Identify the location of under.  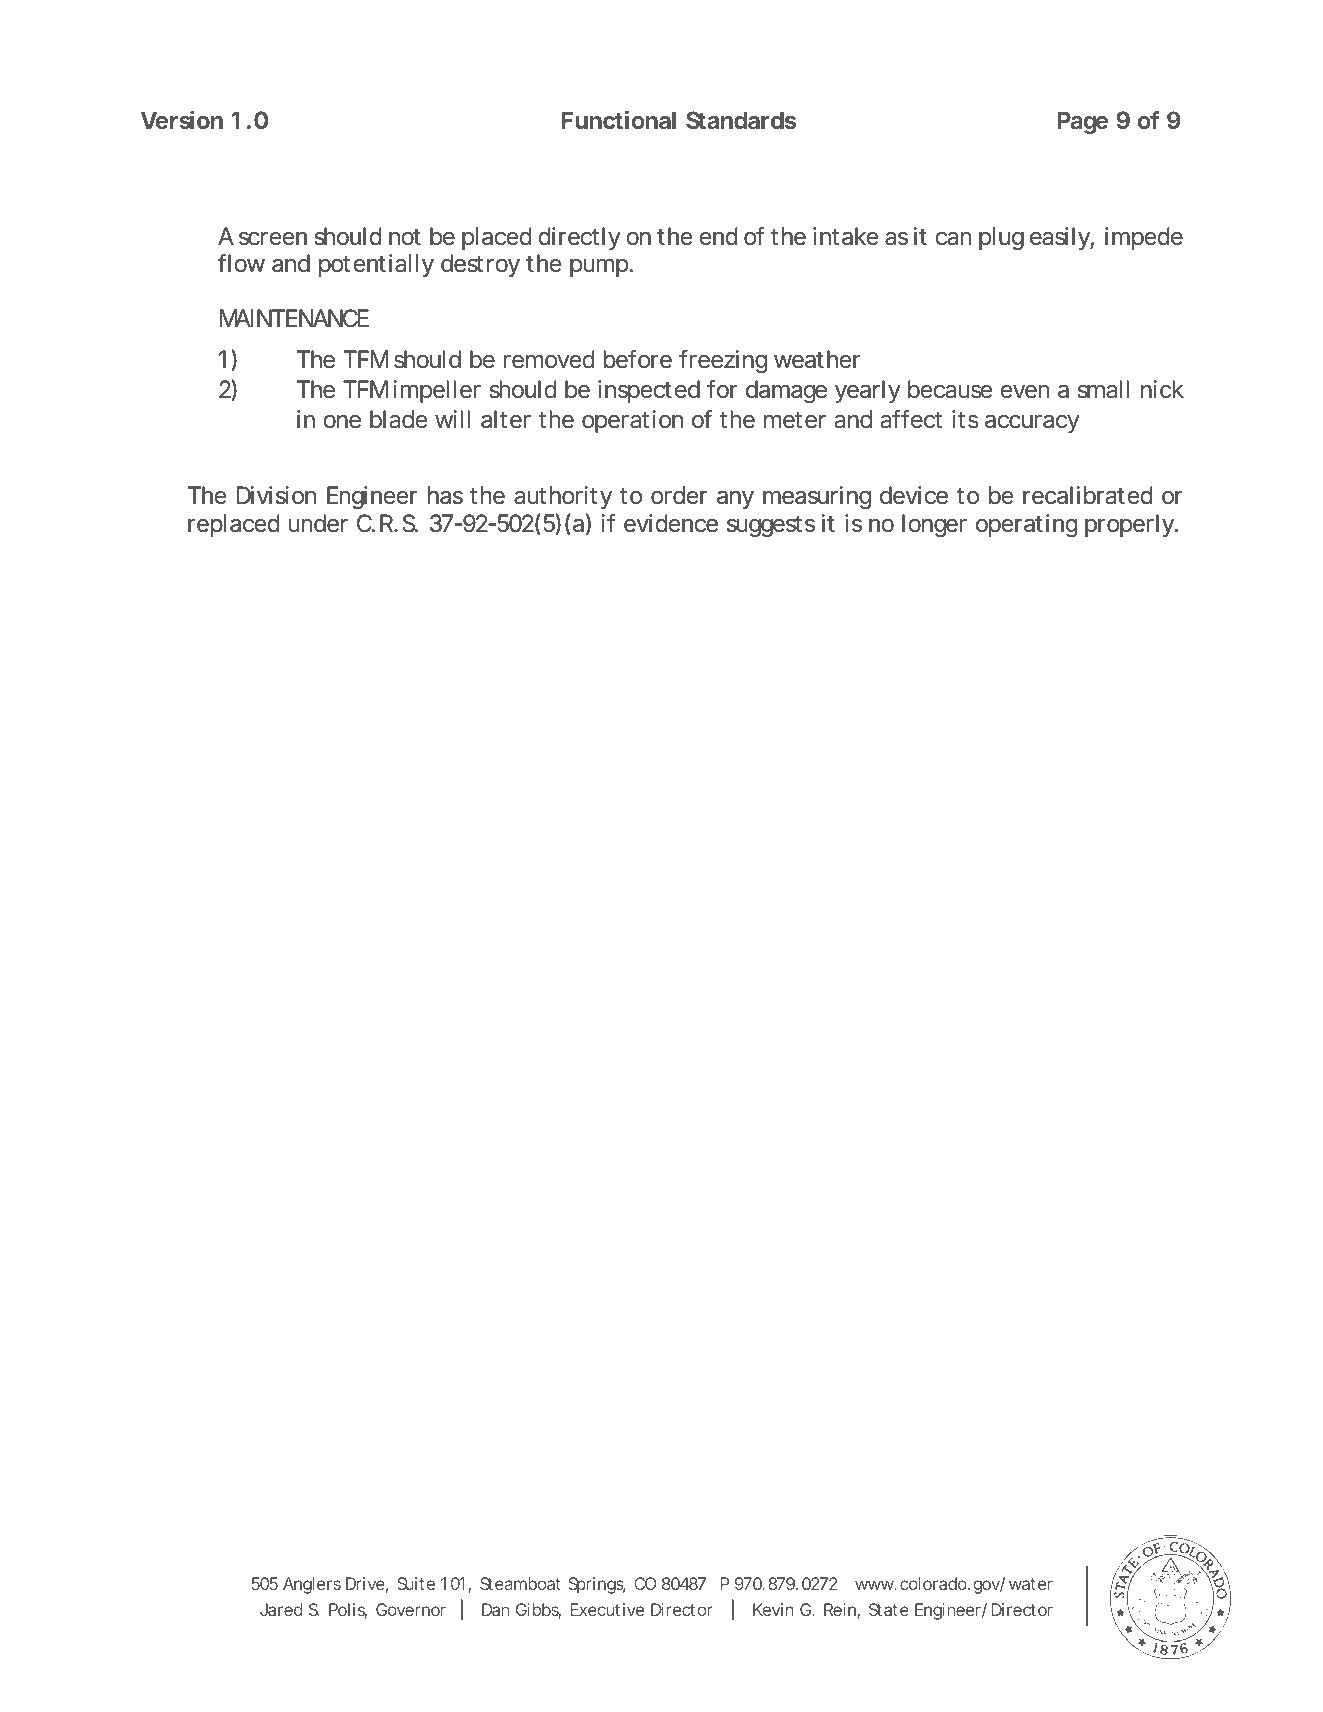
(318, 523).
